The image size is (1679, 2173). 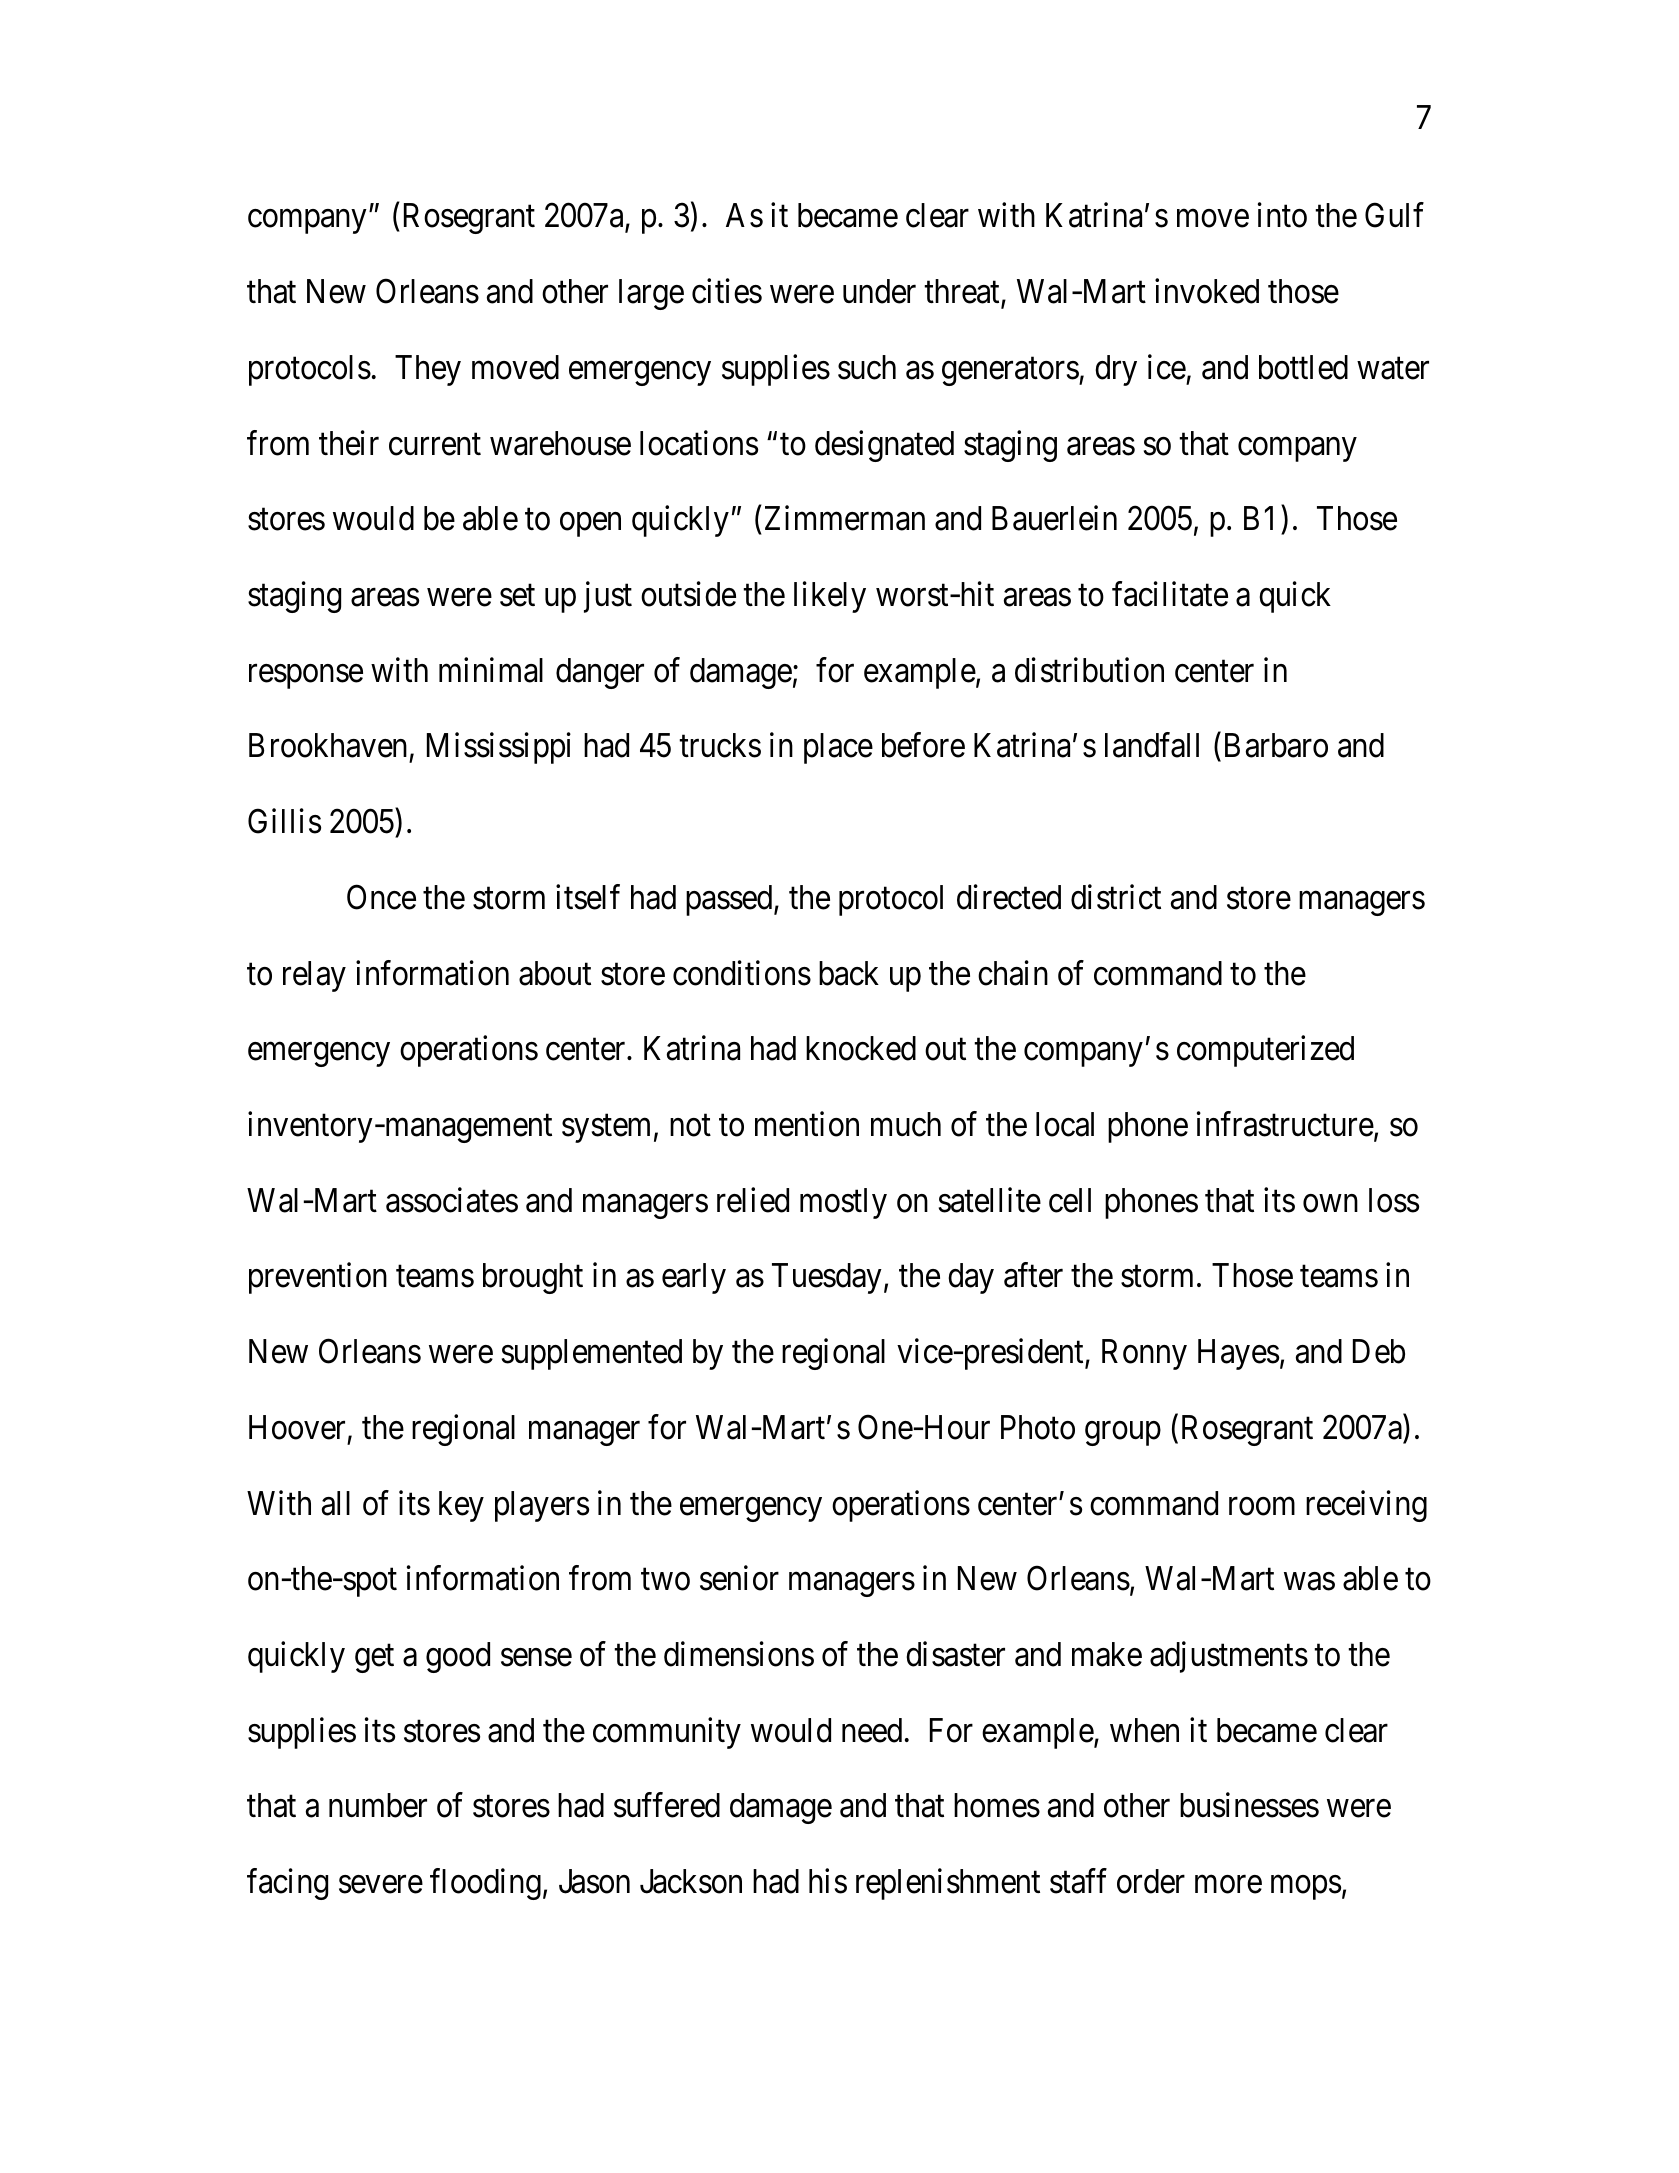 What do you see at coordinates (1207, 291) in the screenshot?
I see `invoked` at bounding box center [1207, 291].
